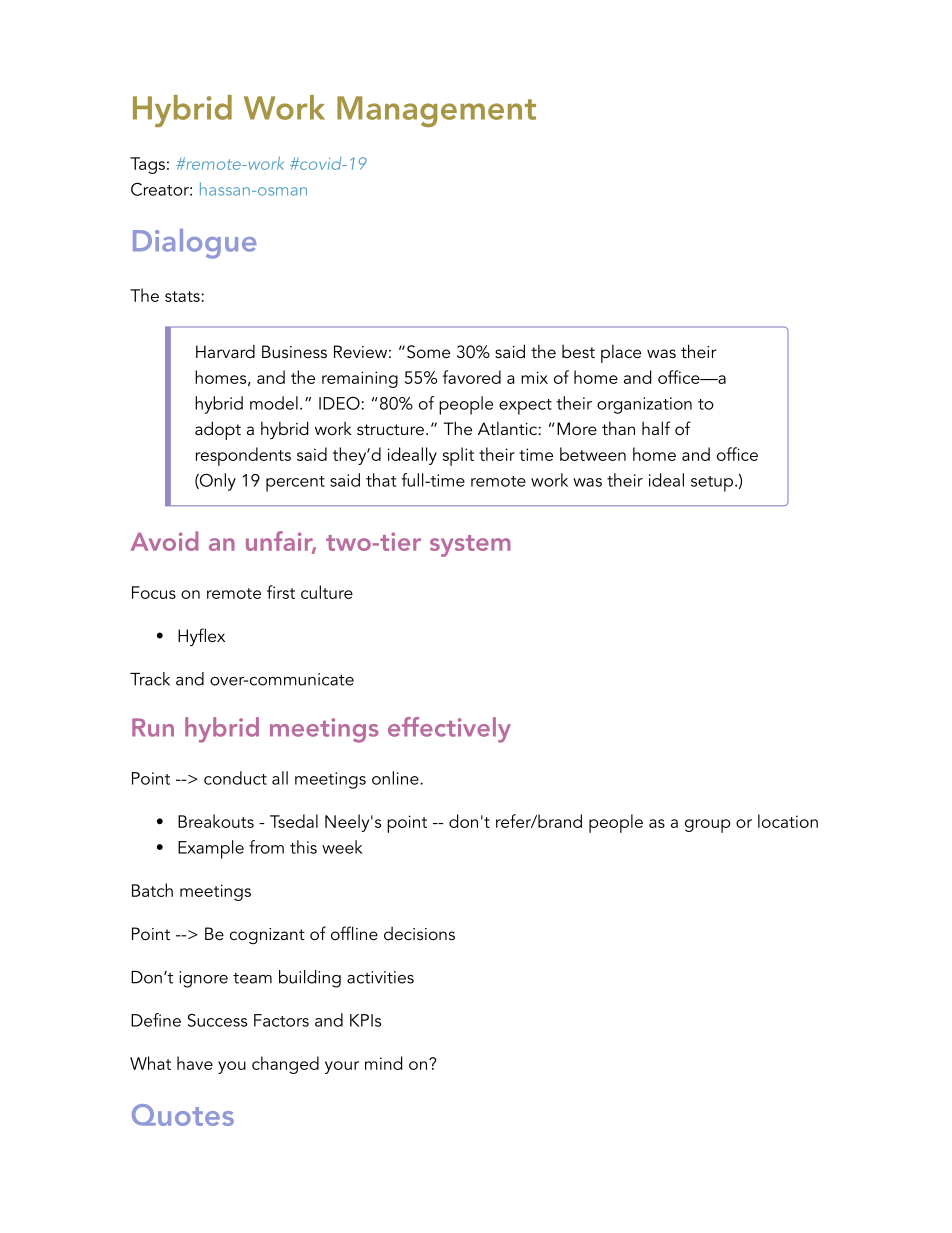  Describe the element at coordinates (147, 165) in the screenshot. I see `Tags` at that location.
